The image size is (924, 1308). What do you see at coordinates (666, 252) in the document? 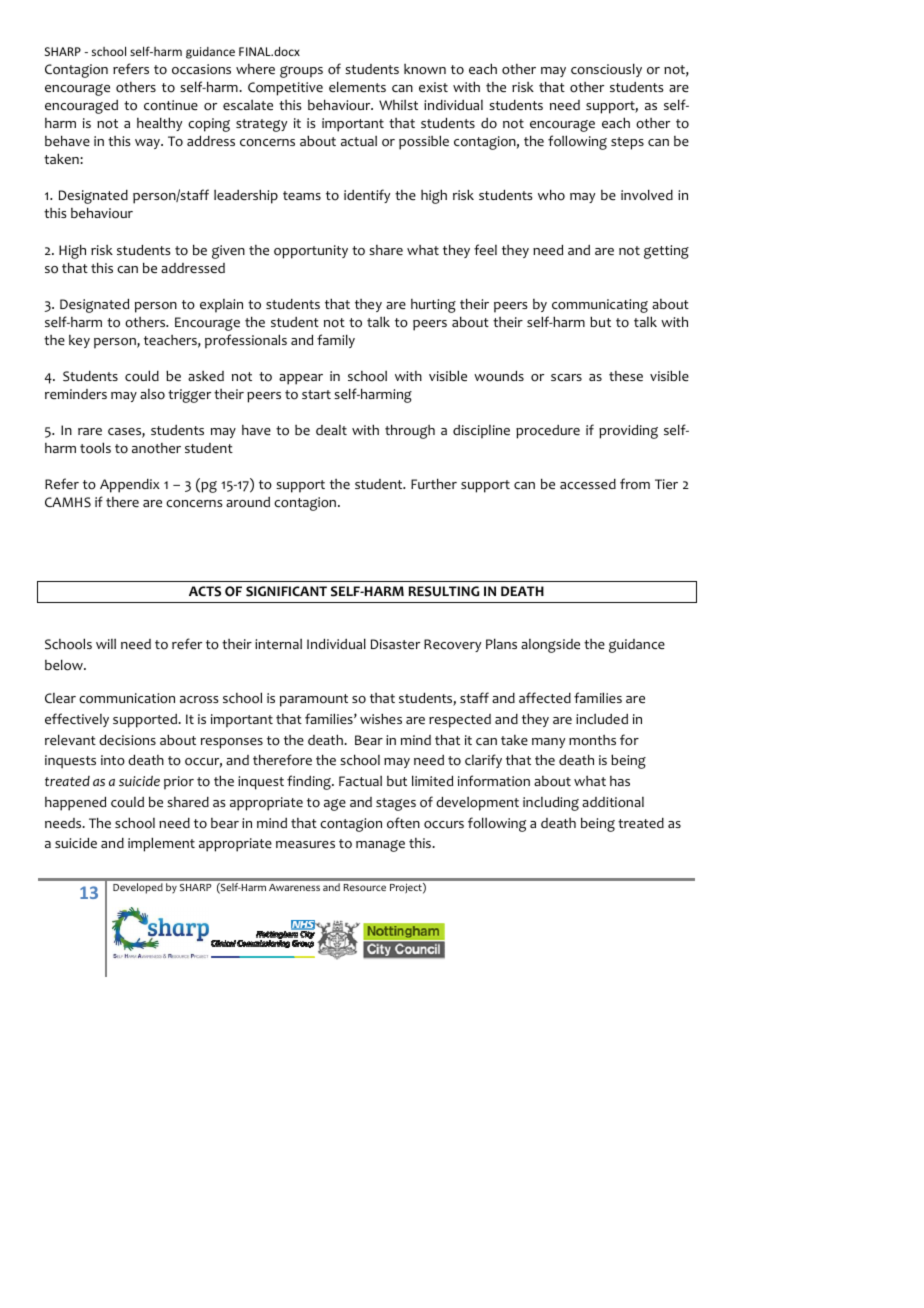
I see `getting` at bounding box center [666, 252].
